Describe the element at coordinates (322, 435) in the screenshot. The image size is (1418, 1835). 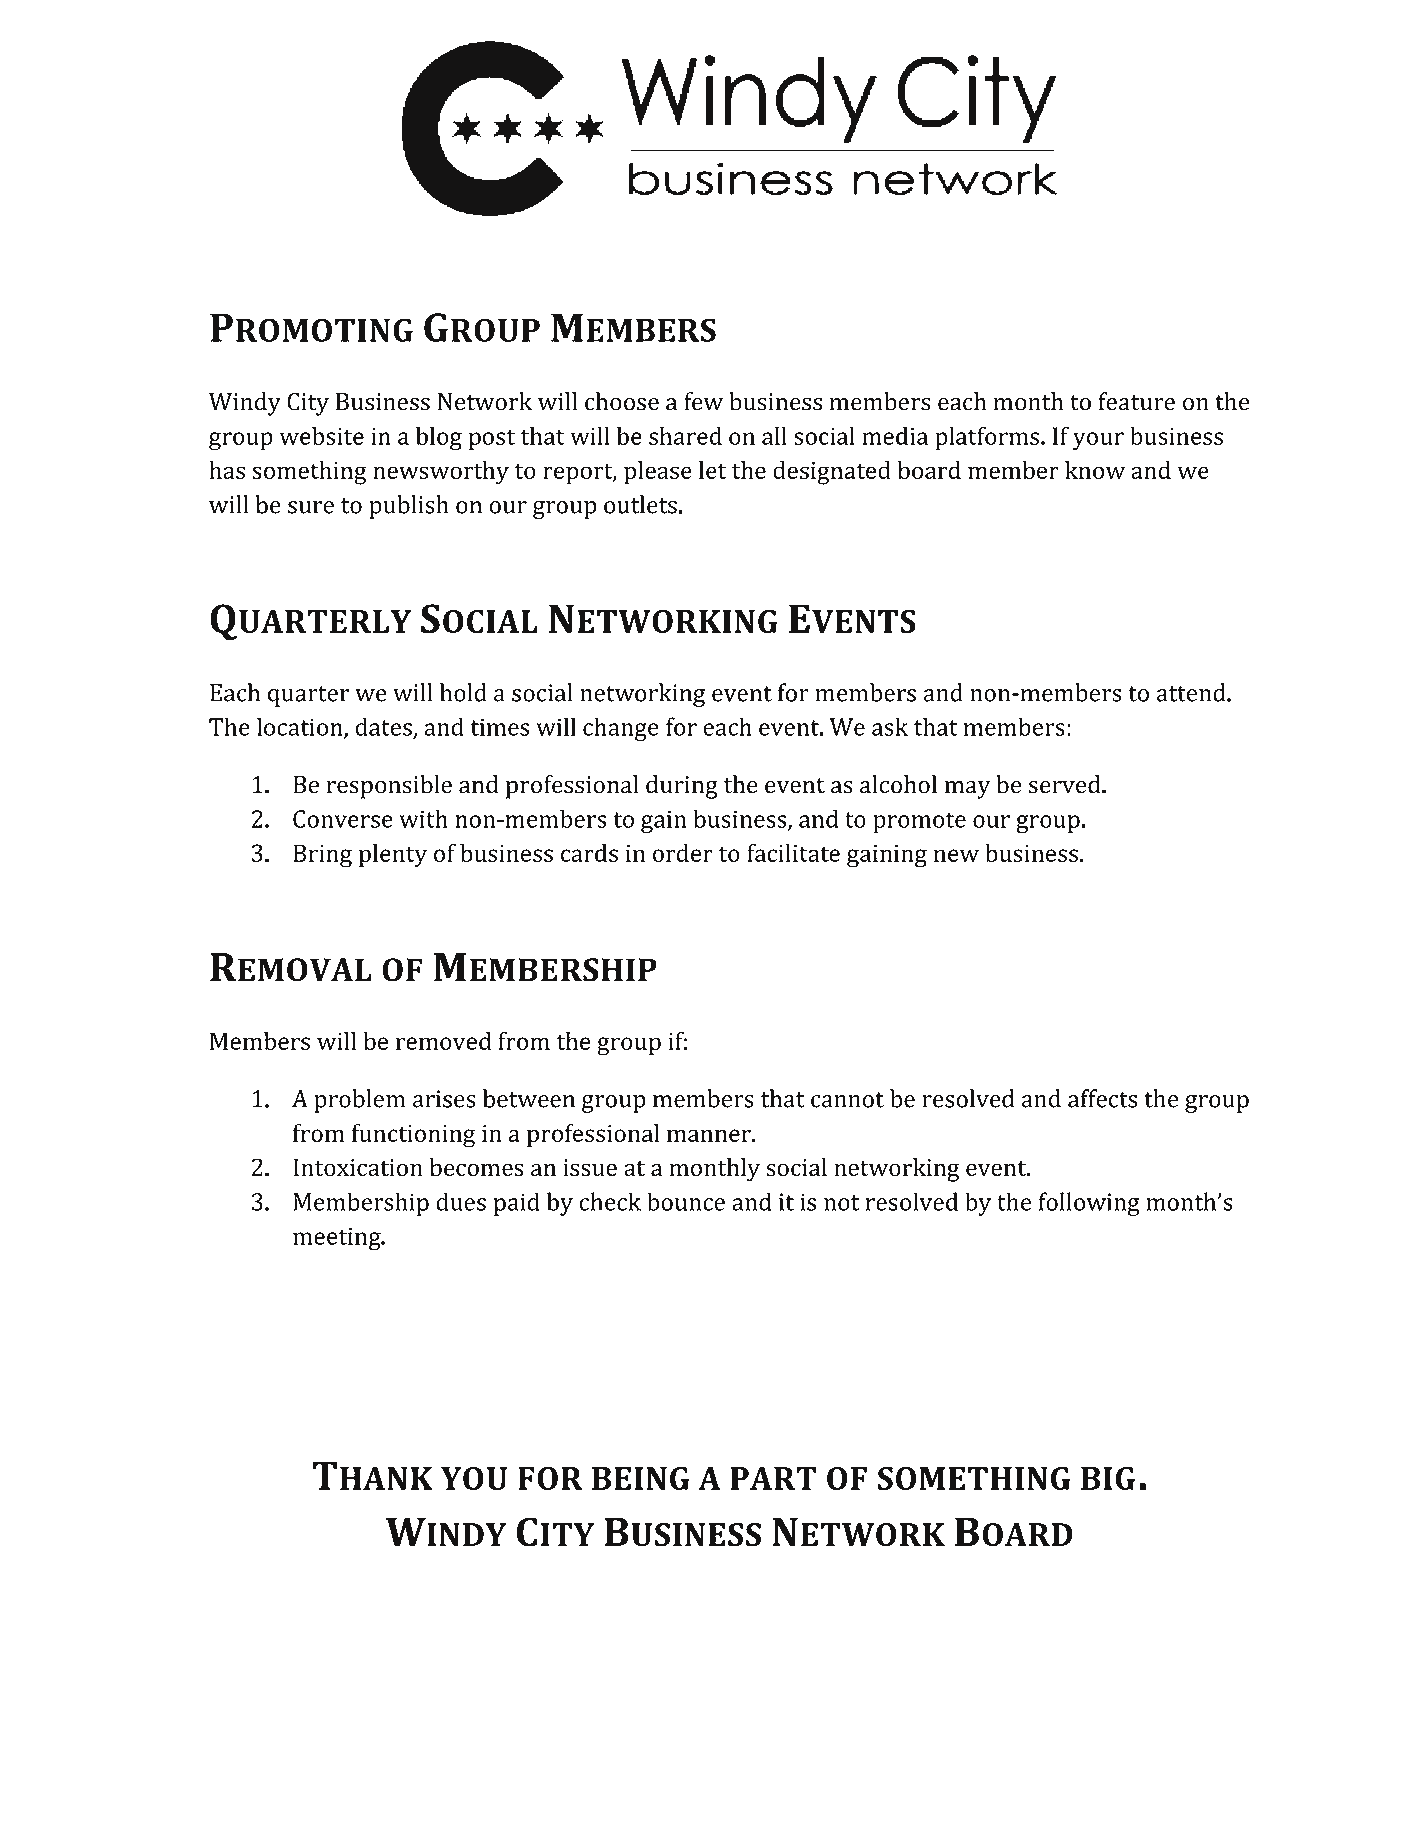
I see `website` at that location.
